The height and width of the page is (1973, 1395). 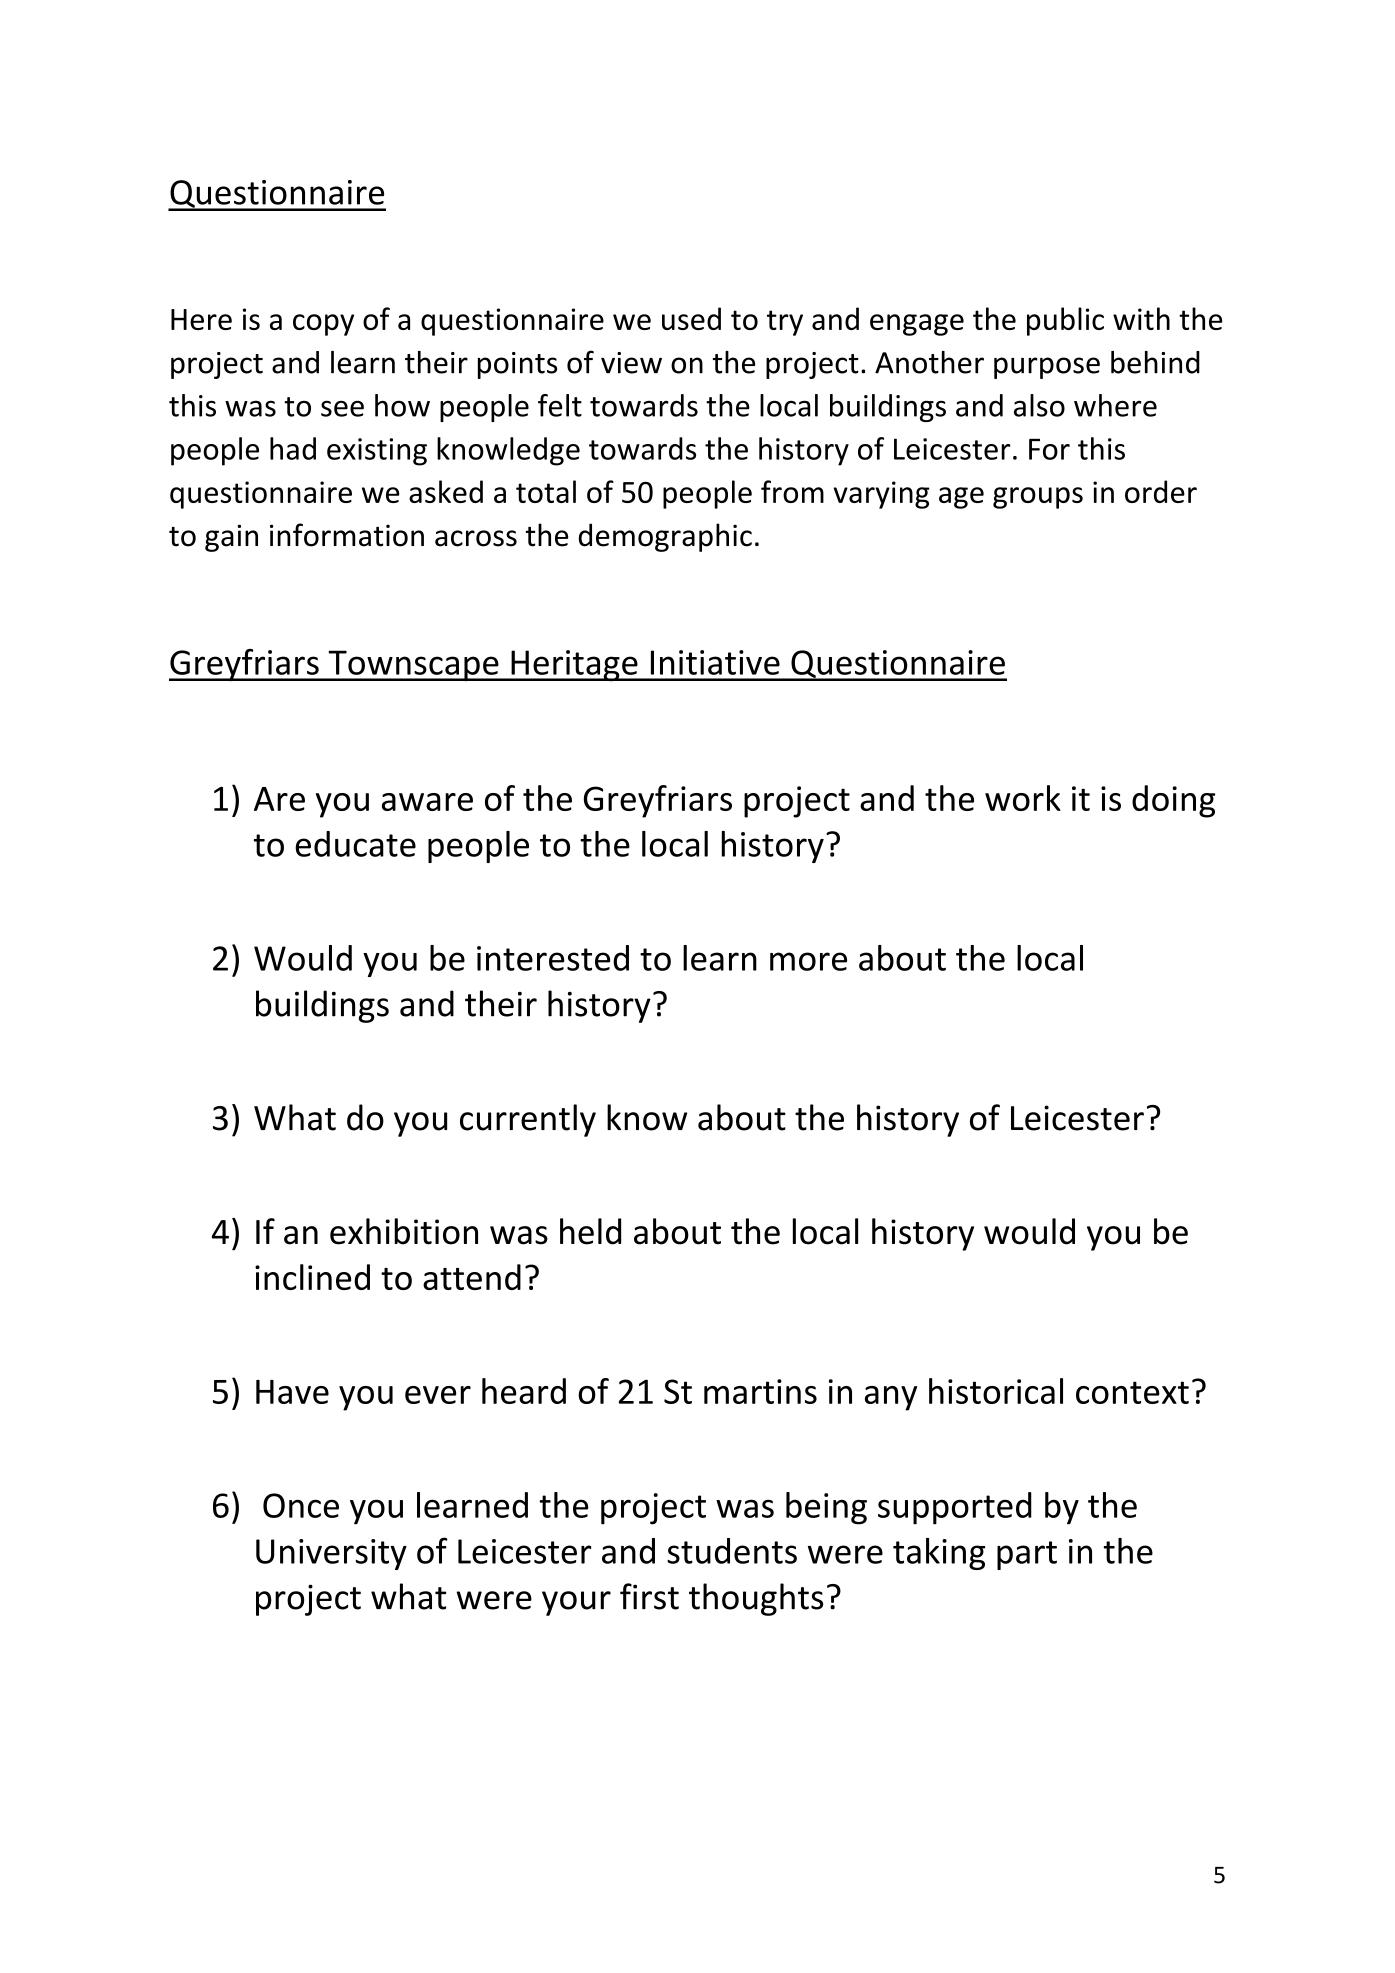 What do you see at coordinates (715, 662) in the page?
I see `Initiative` at bounding box center [715, 662].
